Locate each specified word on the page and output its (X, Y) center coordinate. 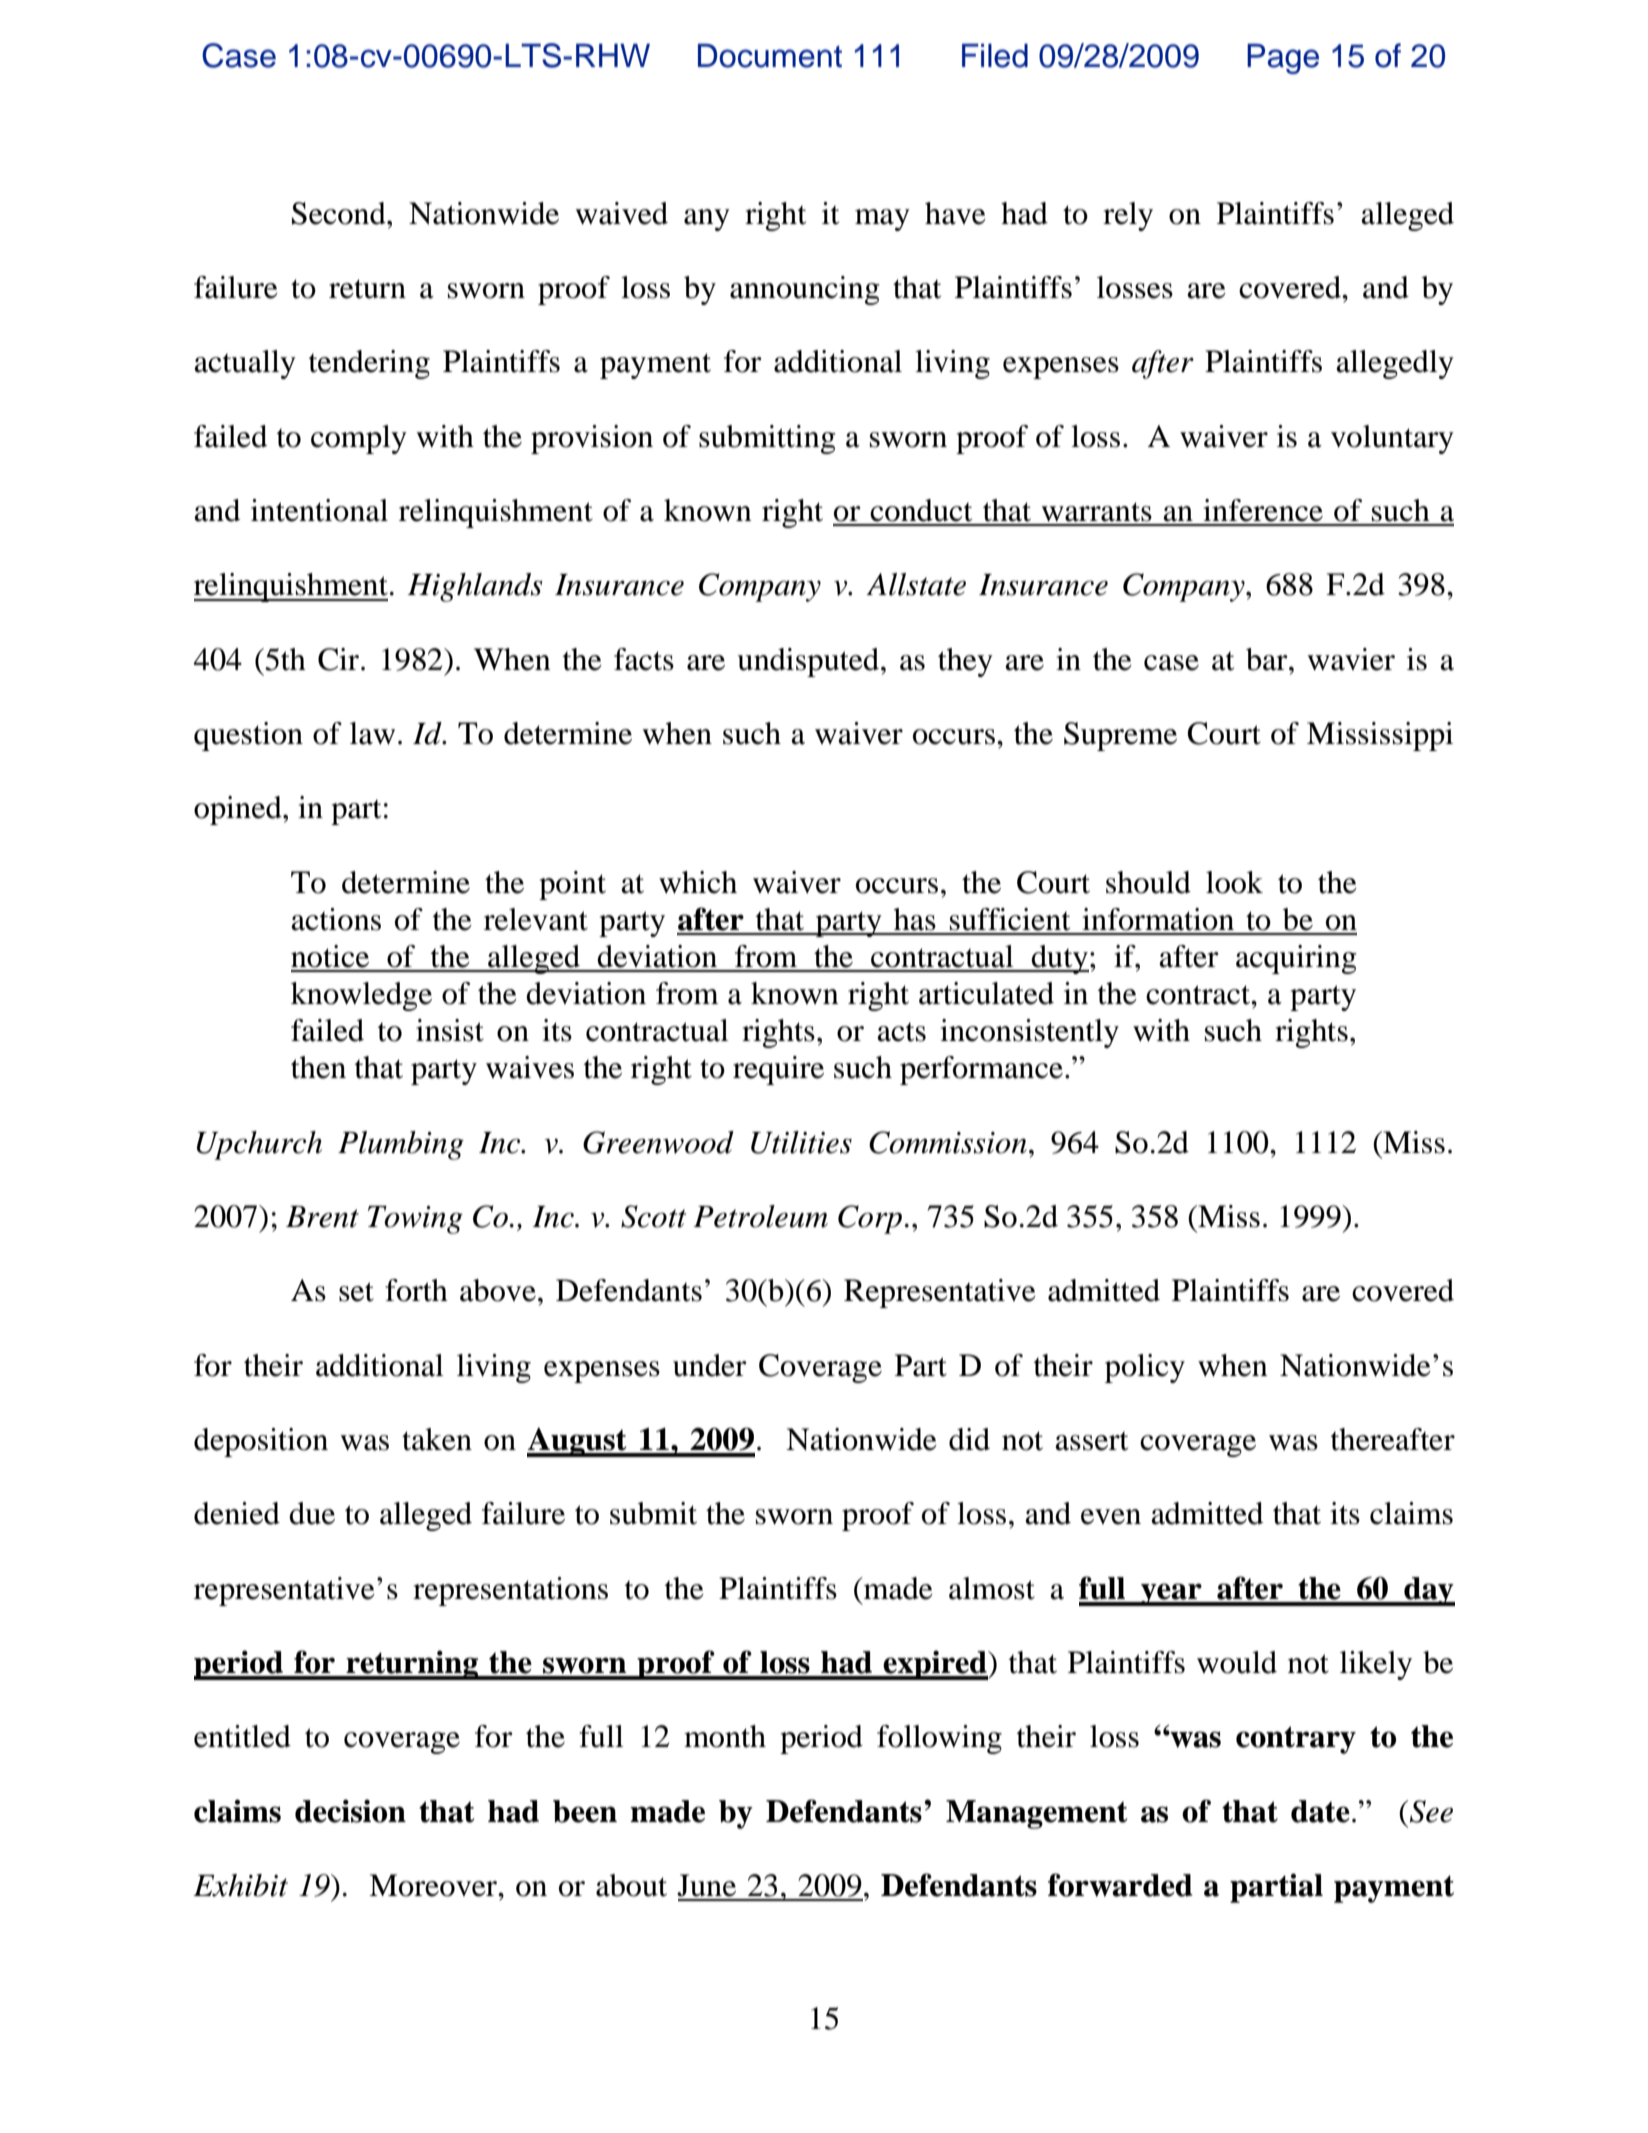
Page (1283, 59)
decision (350, 1811)
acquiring (1296, 959)
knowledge (361, 996)
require (778, 1070)
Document (770, 56)
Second (340, 213)
